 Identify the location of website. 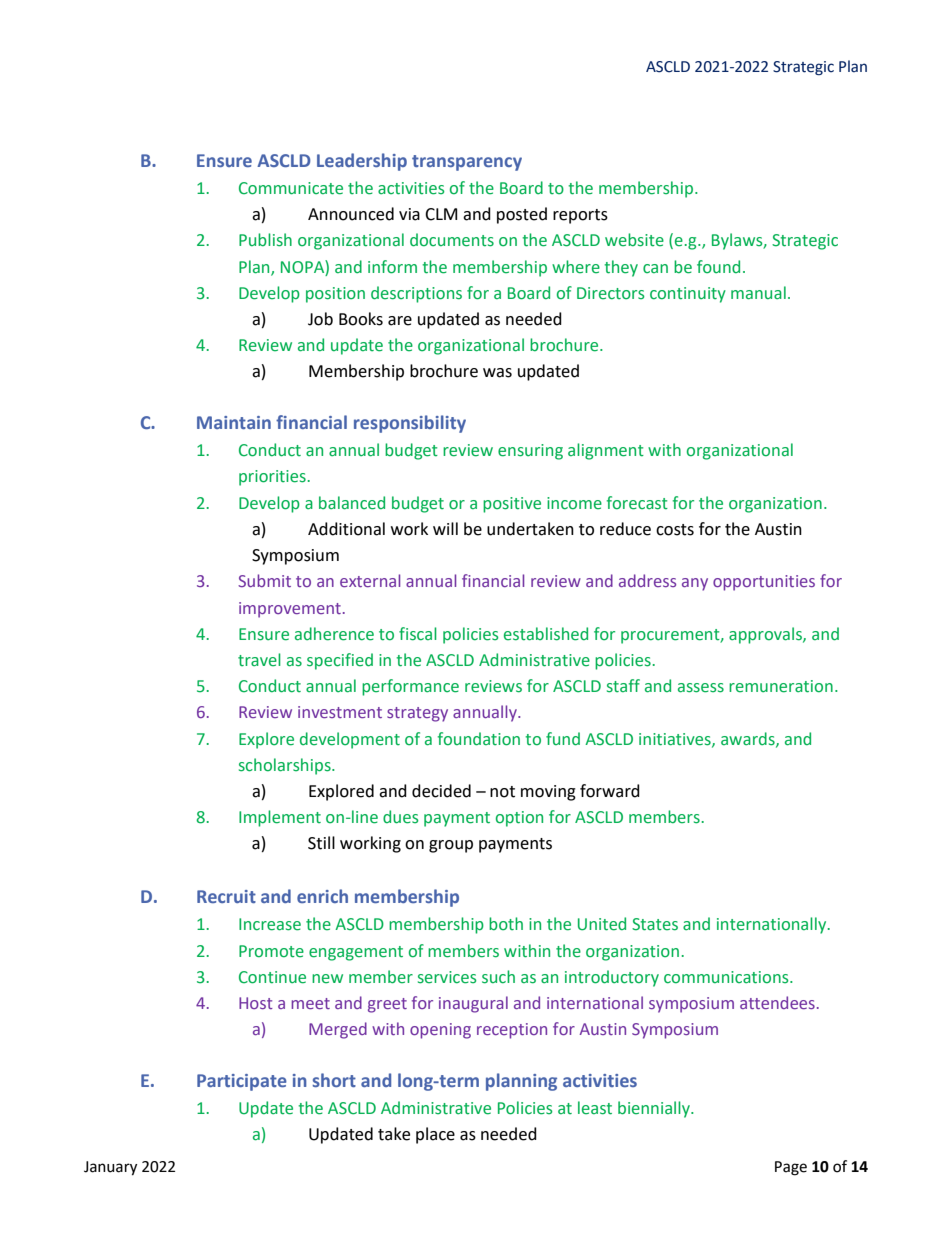
(634, 240).
